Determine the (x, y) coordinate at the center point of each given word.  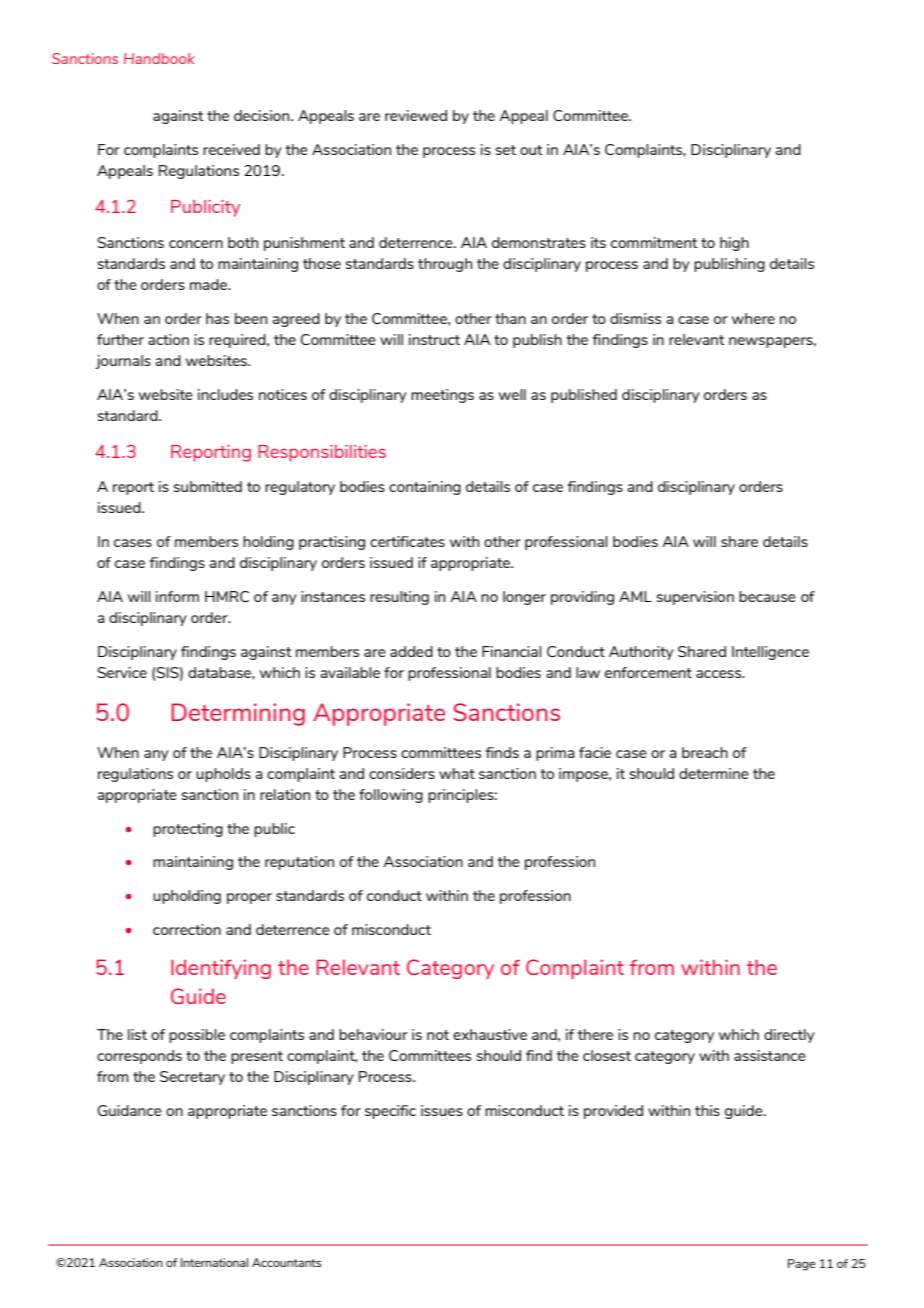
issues (442, 1110)
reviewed (416, 115)
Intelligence (770, 653)
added (411, 651)
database (220, 672)
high (734, 244)
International (214, 1262)
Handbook (159, 58)
